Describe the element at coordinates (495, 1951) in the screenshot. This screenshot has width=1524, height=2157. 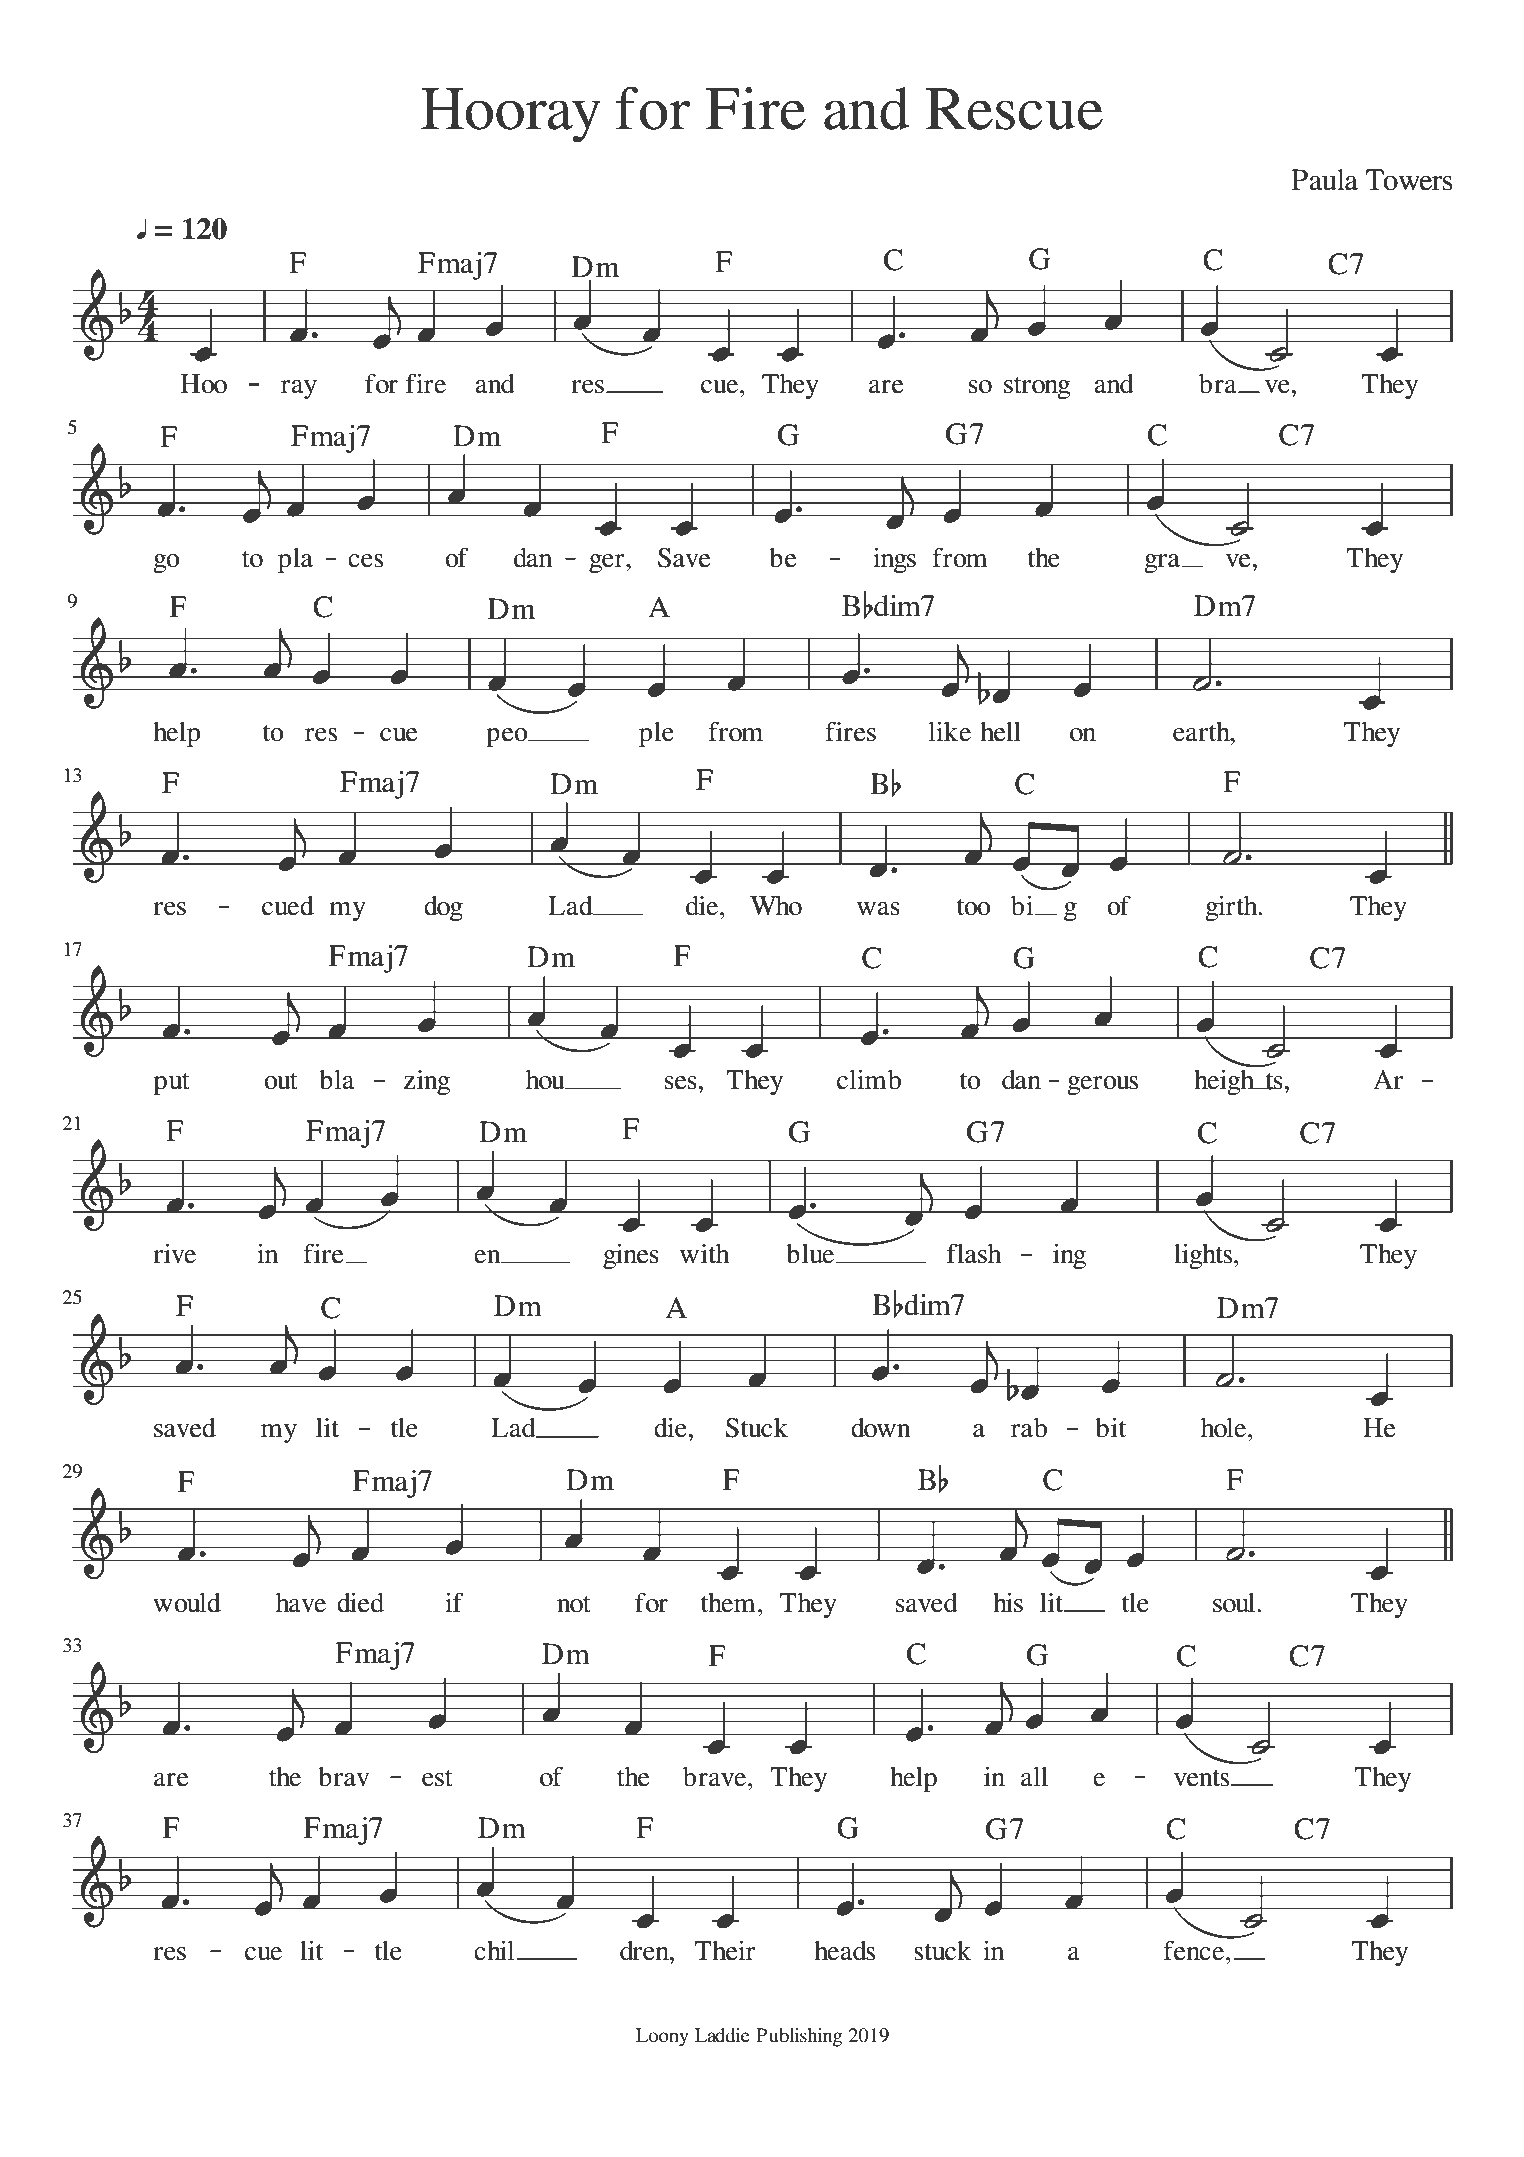
I see `chil` at that location.
